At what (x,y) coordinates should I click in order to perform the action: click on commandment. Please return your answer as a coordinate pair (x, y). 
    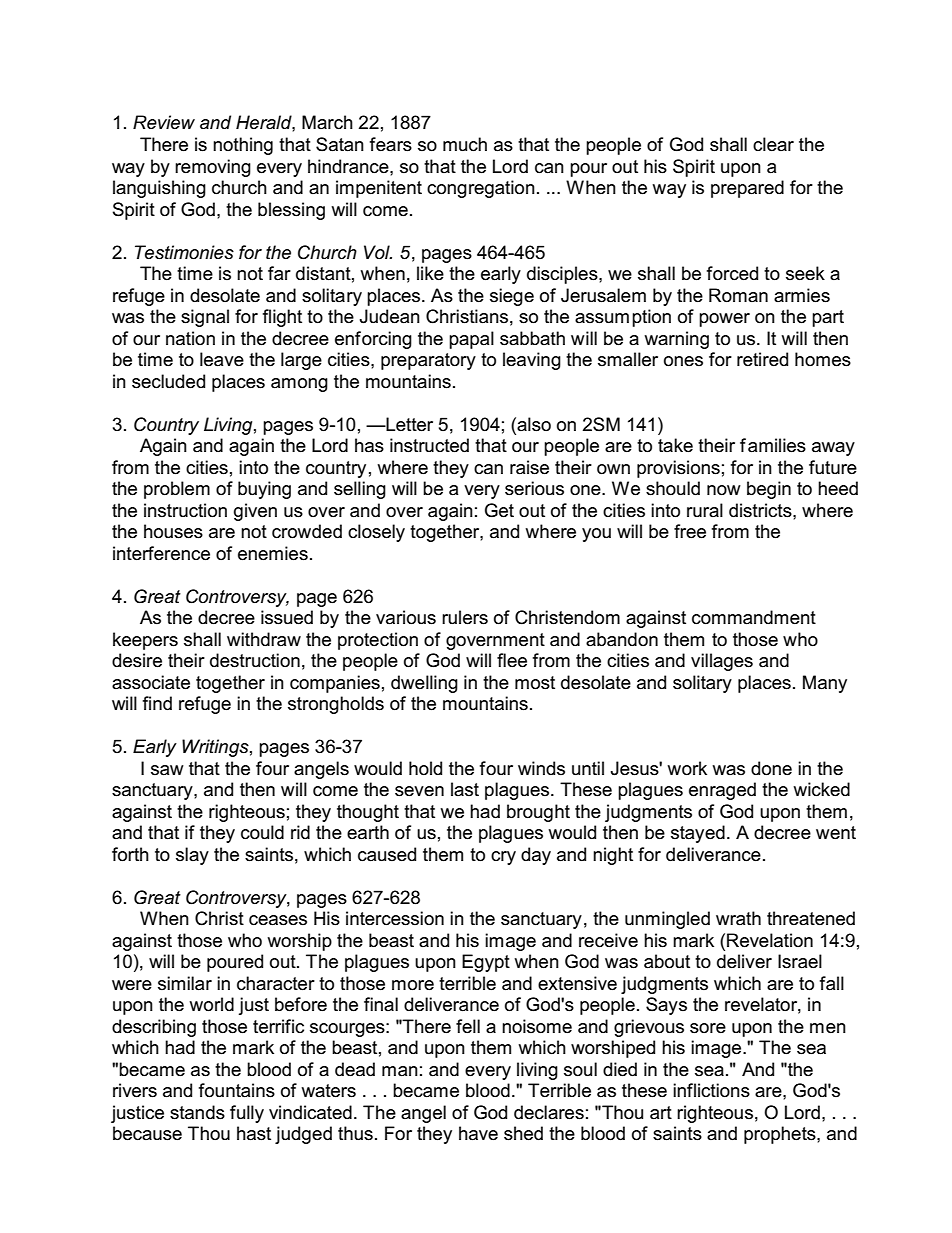
    Looking at the image, I should click on (754, 617).
